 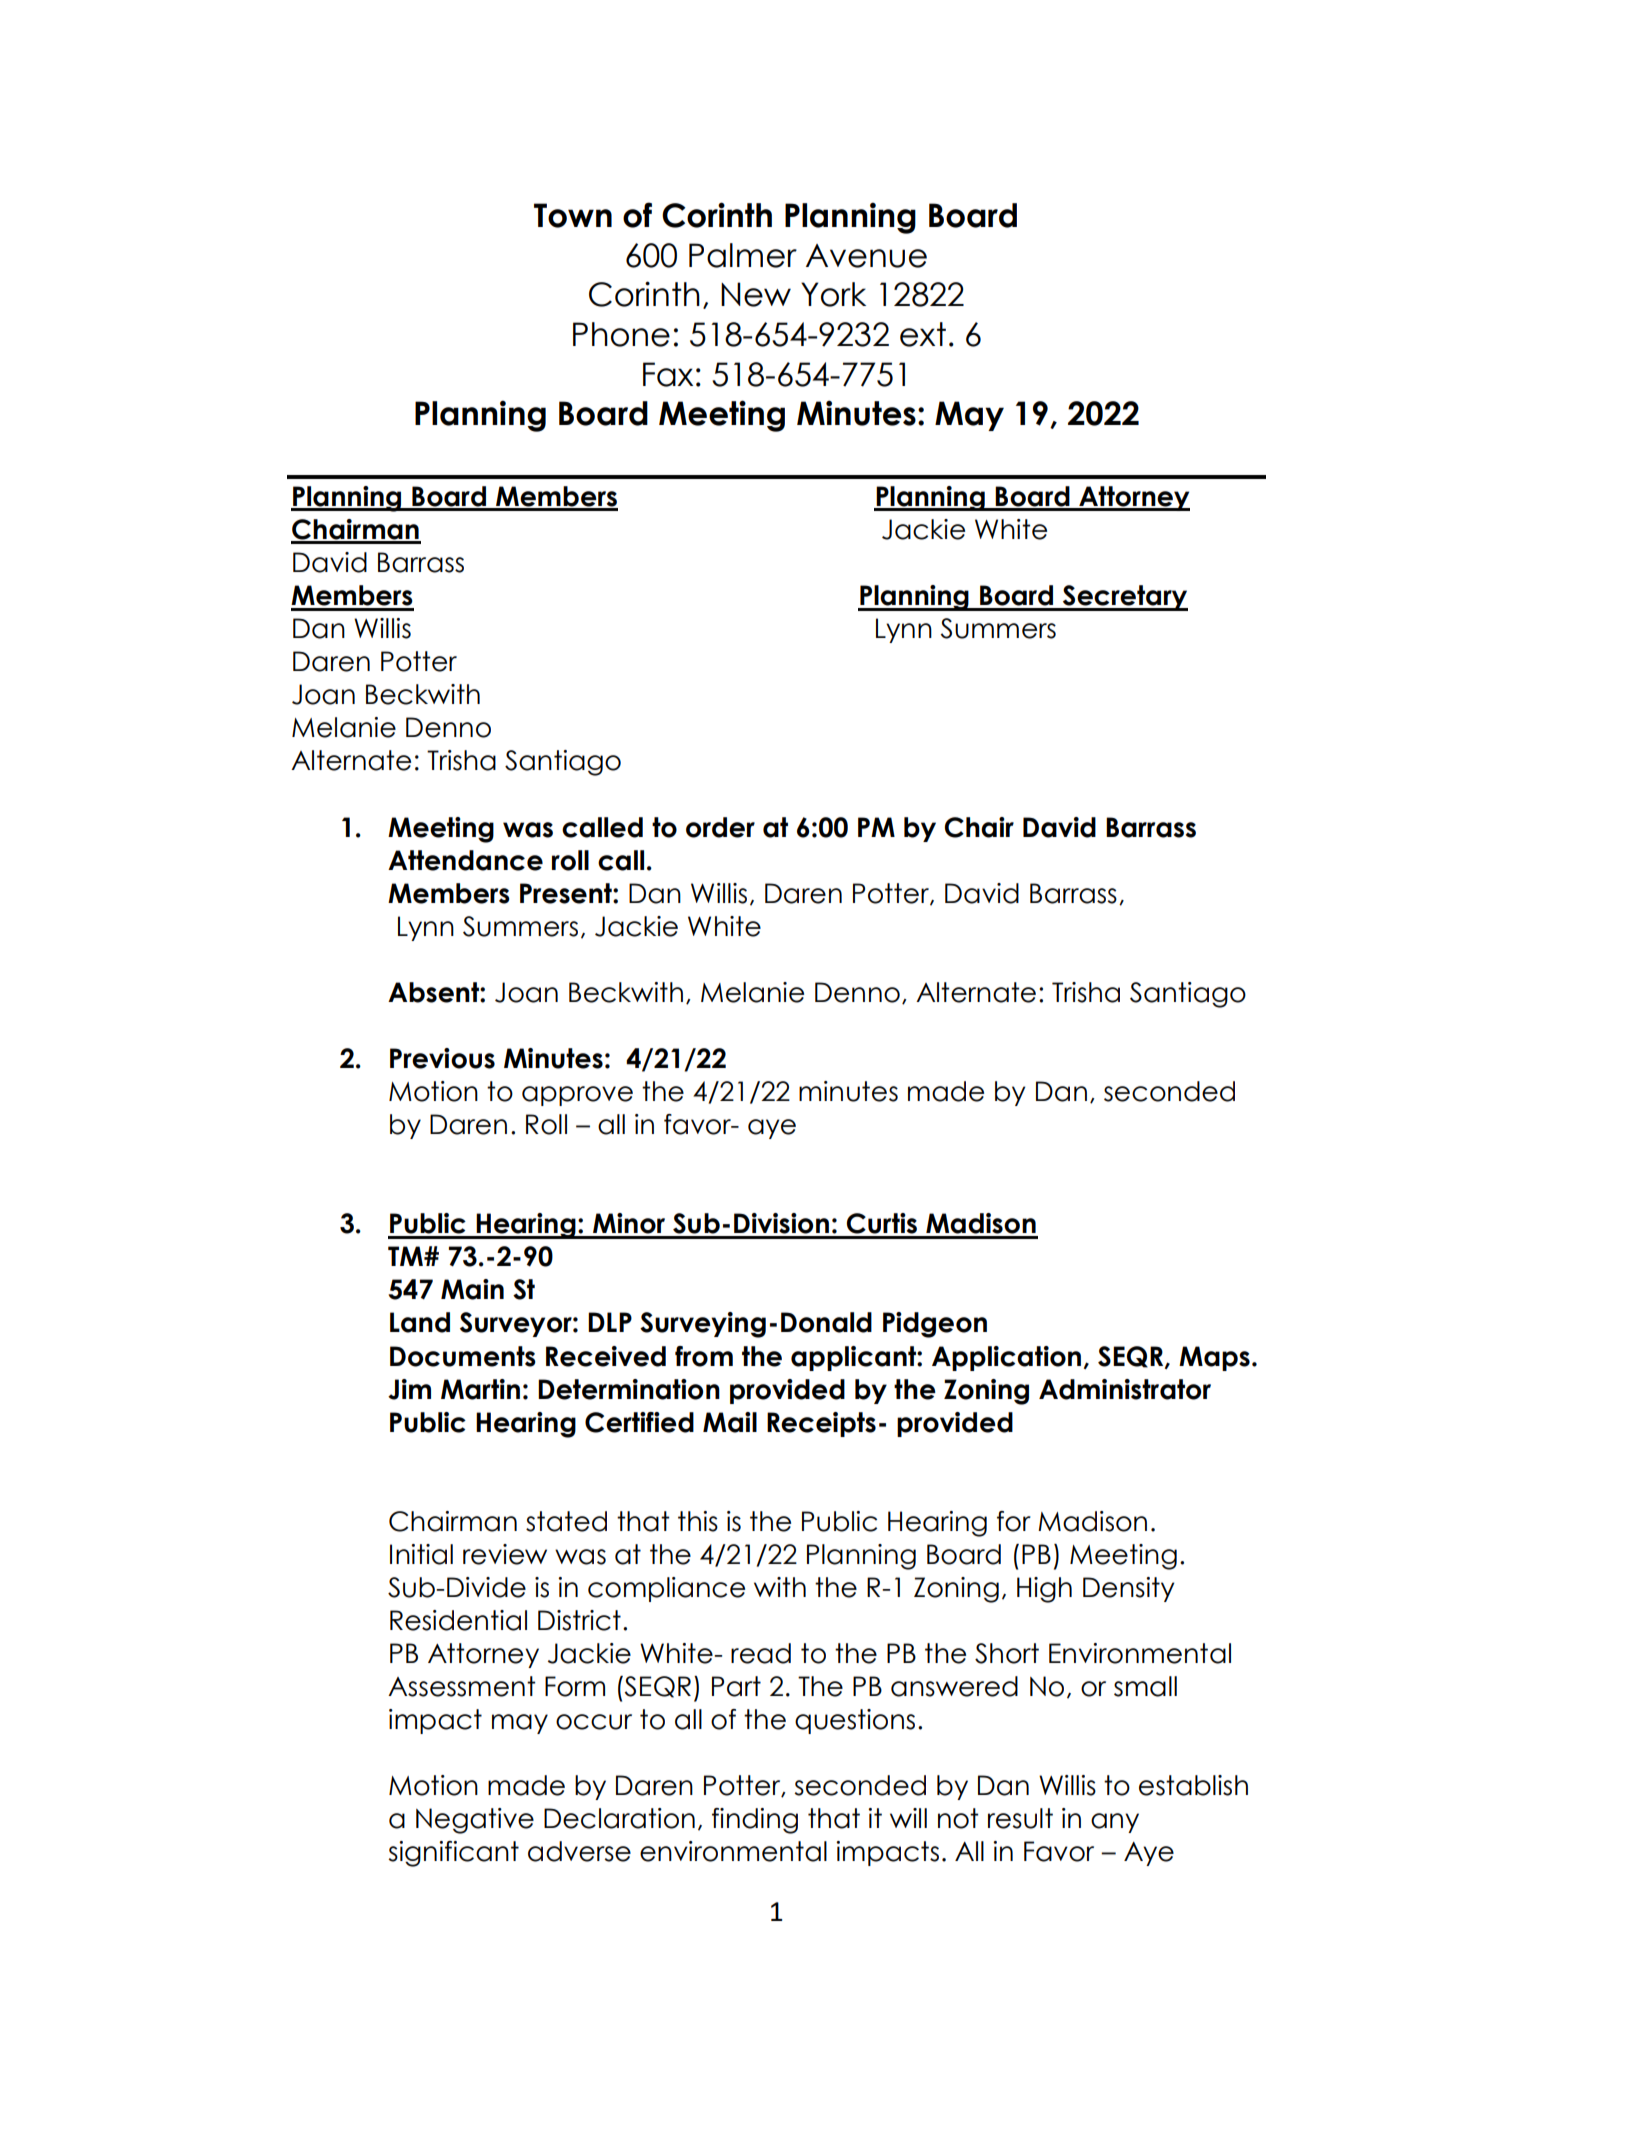 I want to click on Negative, so click(x=475, y=1821).
